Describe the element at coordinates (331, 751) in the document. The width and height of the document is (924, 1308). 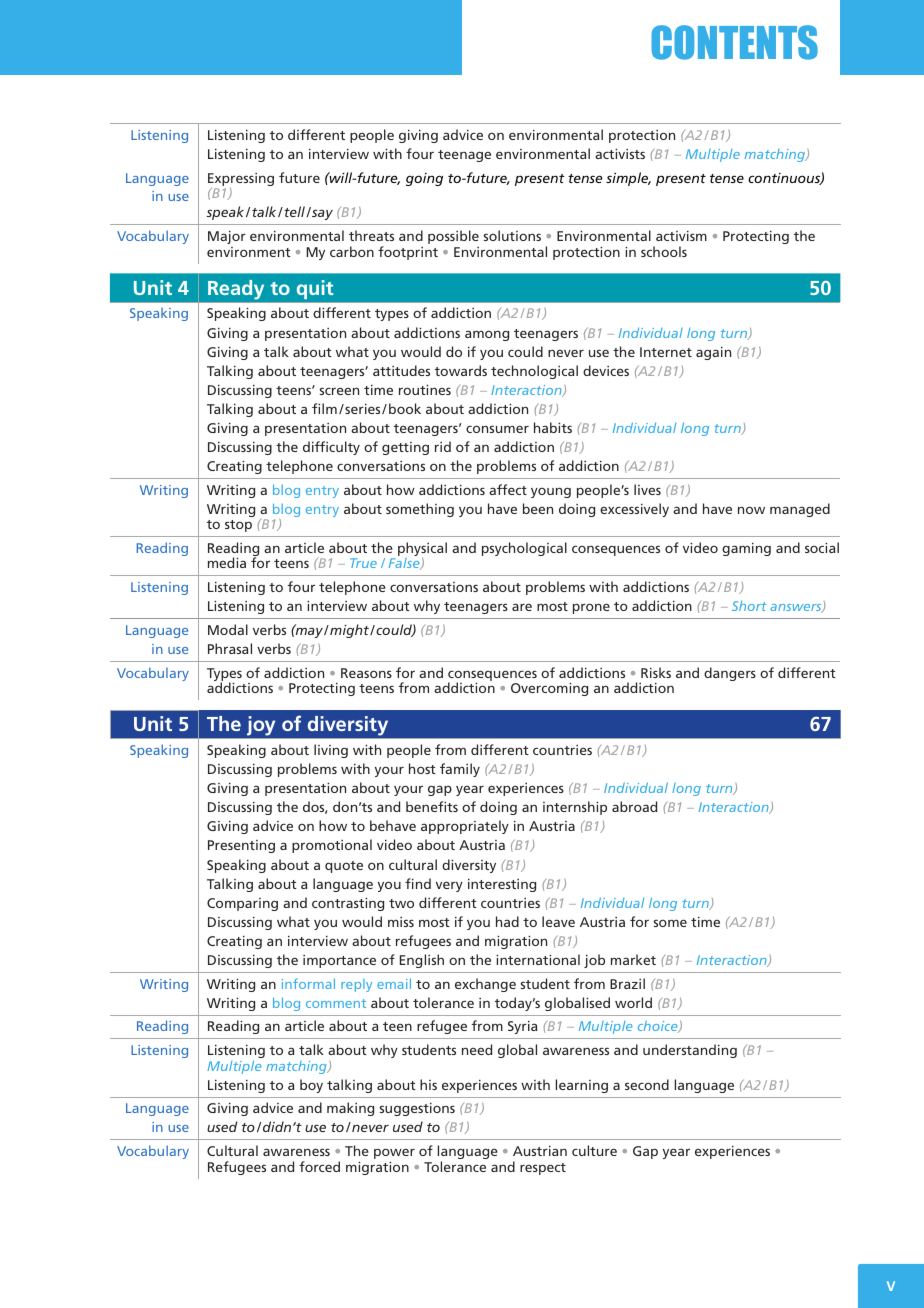
I see `living` at that location.
